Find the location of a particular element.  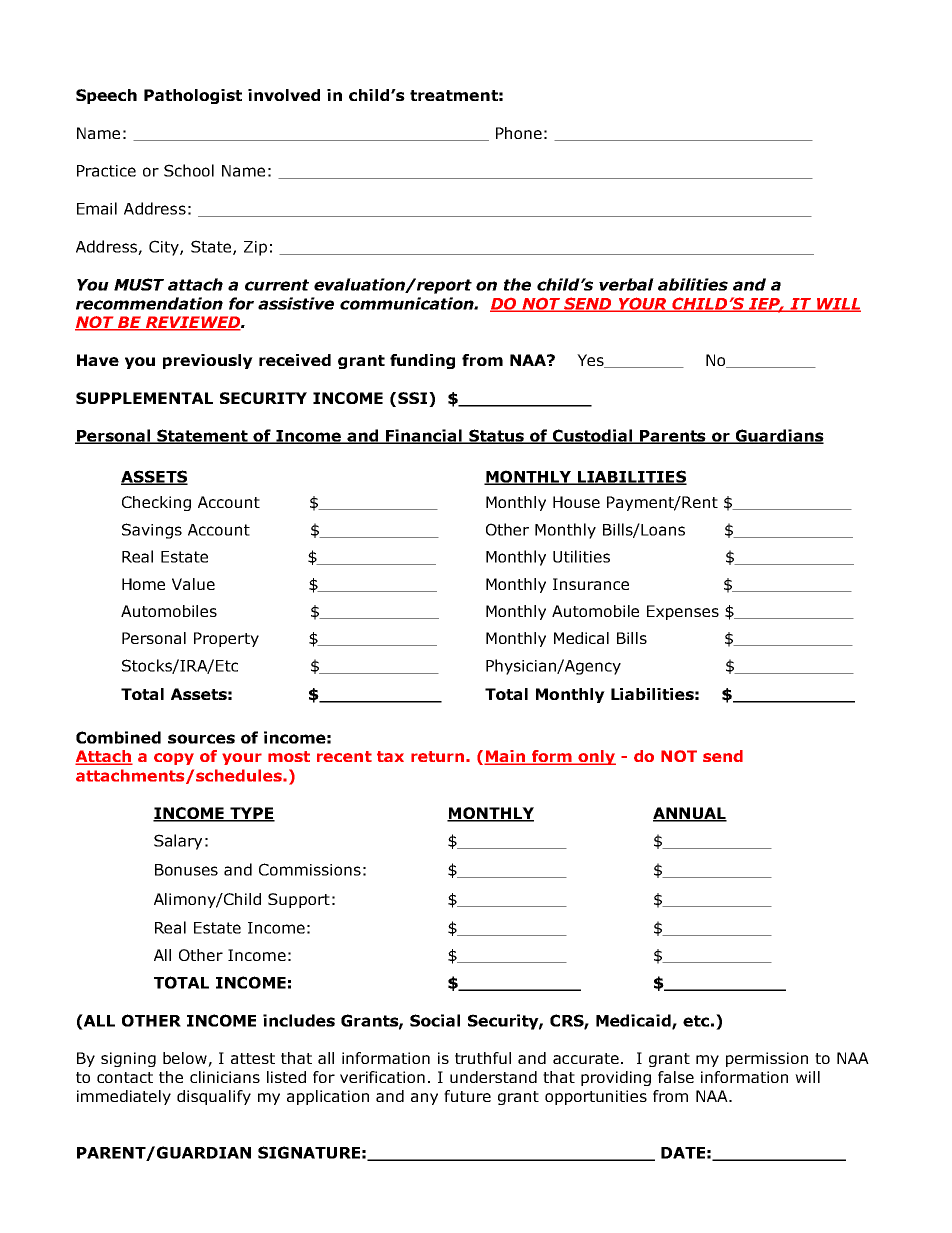

Commissions is located at coordinates (310, 869).
